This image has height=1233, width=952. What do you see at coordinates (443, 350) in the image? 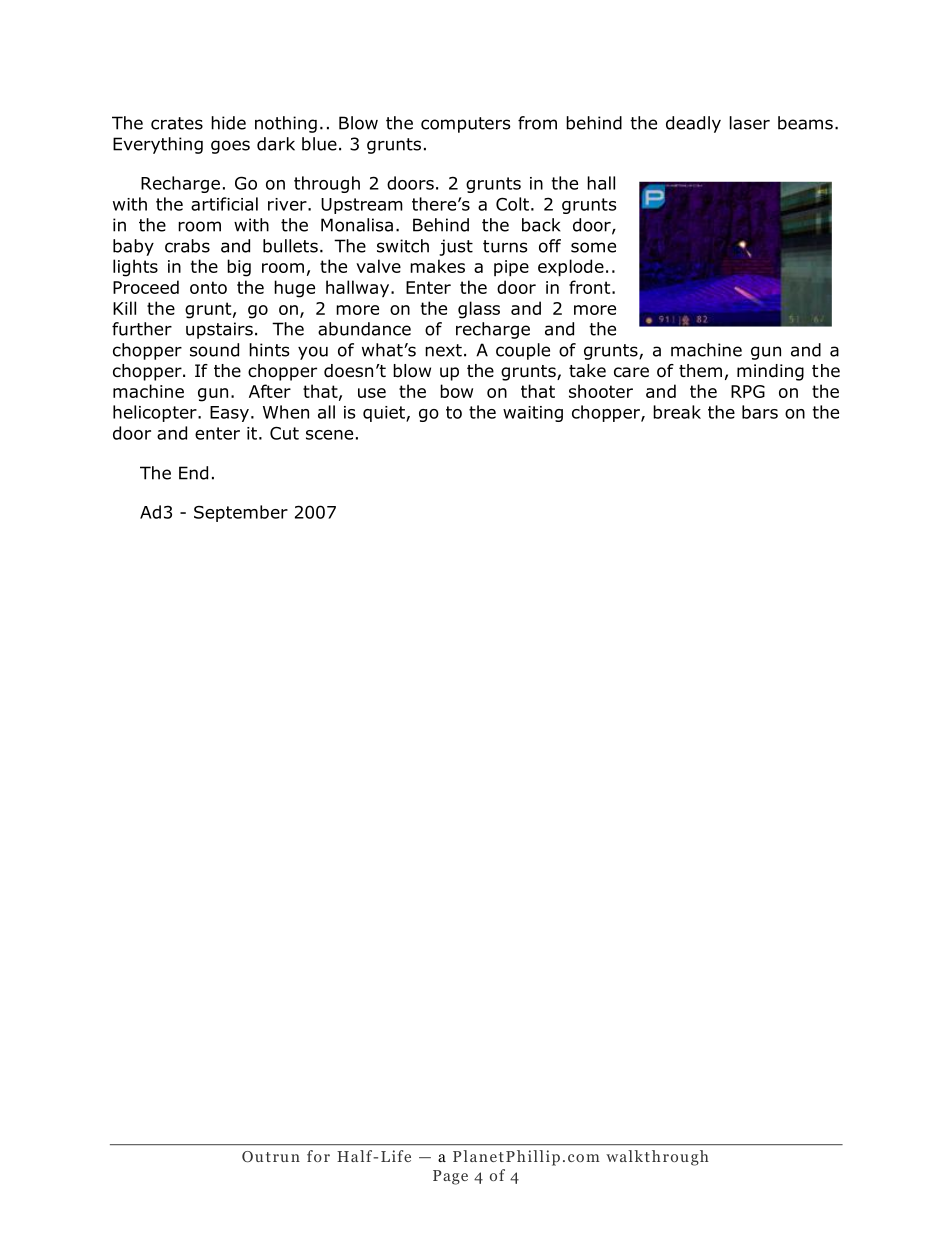
I see `next` at bounding box center [443, 350].
